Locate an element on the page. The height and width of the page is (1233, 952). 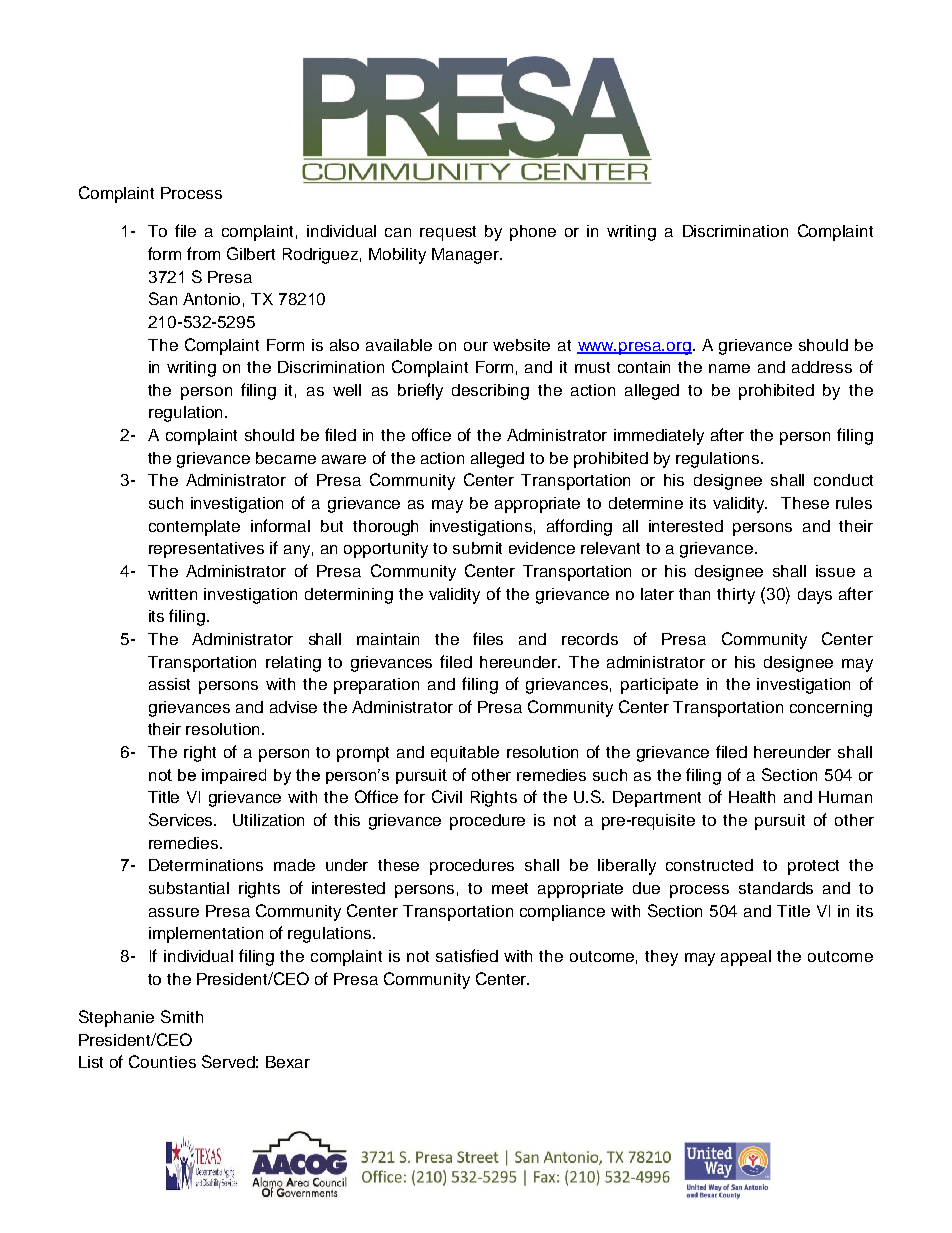
assist is located at coordinates (169, 684).
